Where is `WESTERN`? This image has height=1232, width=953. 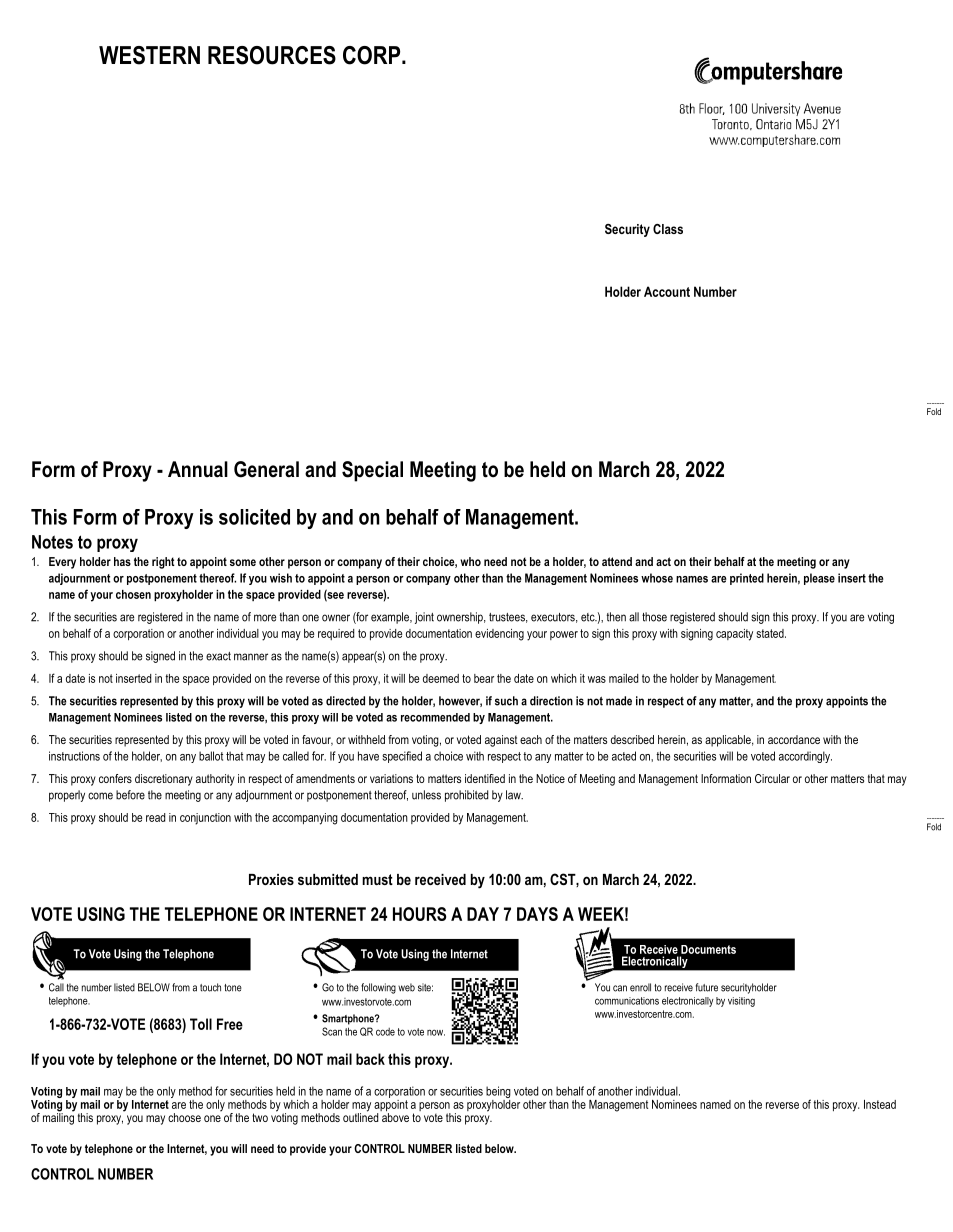
WESTERN is located at coordinates (149, 55).
